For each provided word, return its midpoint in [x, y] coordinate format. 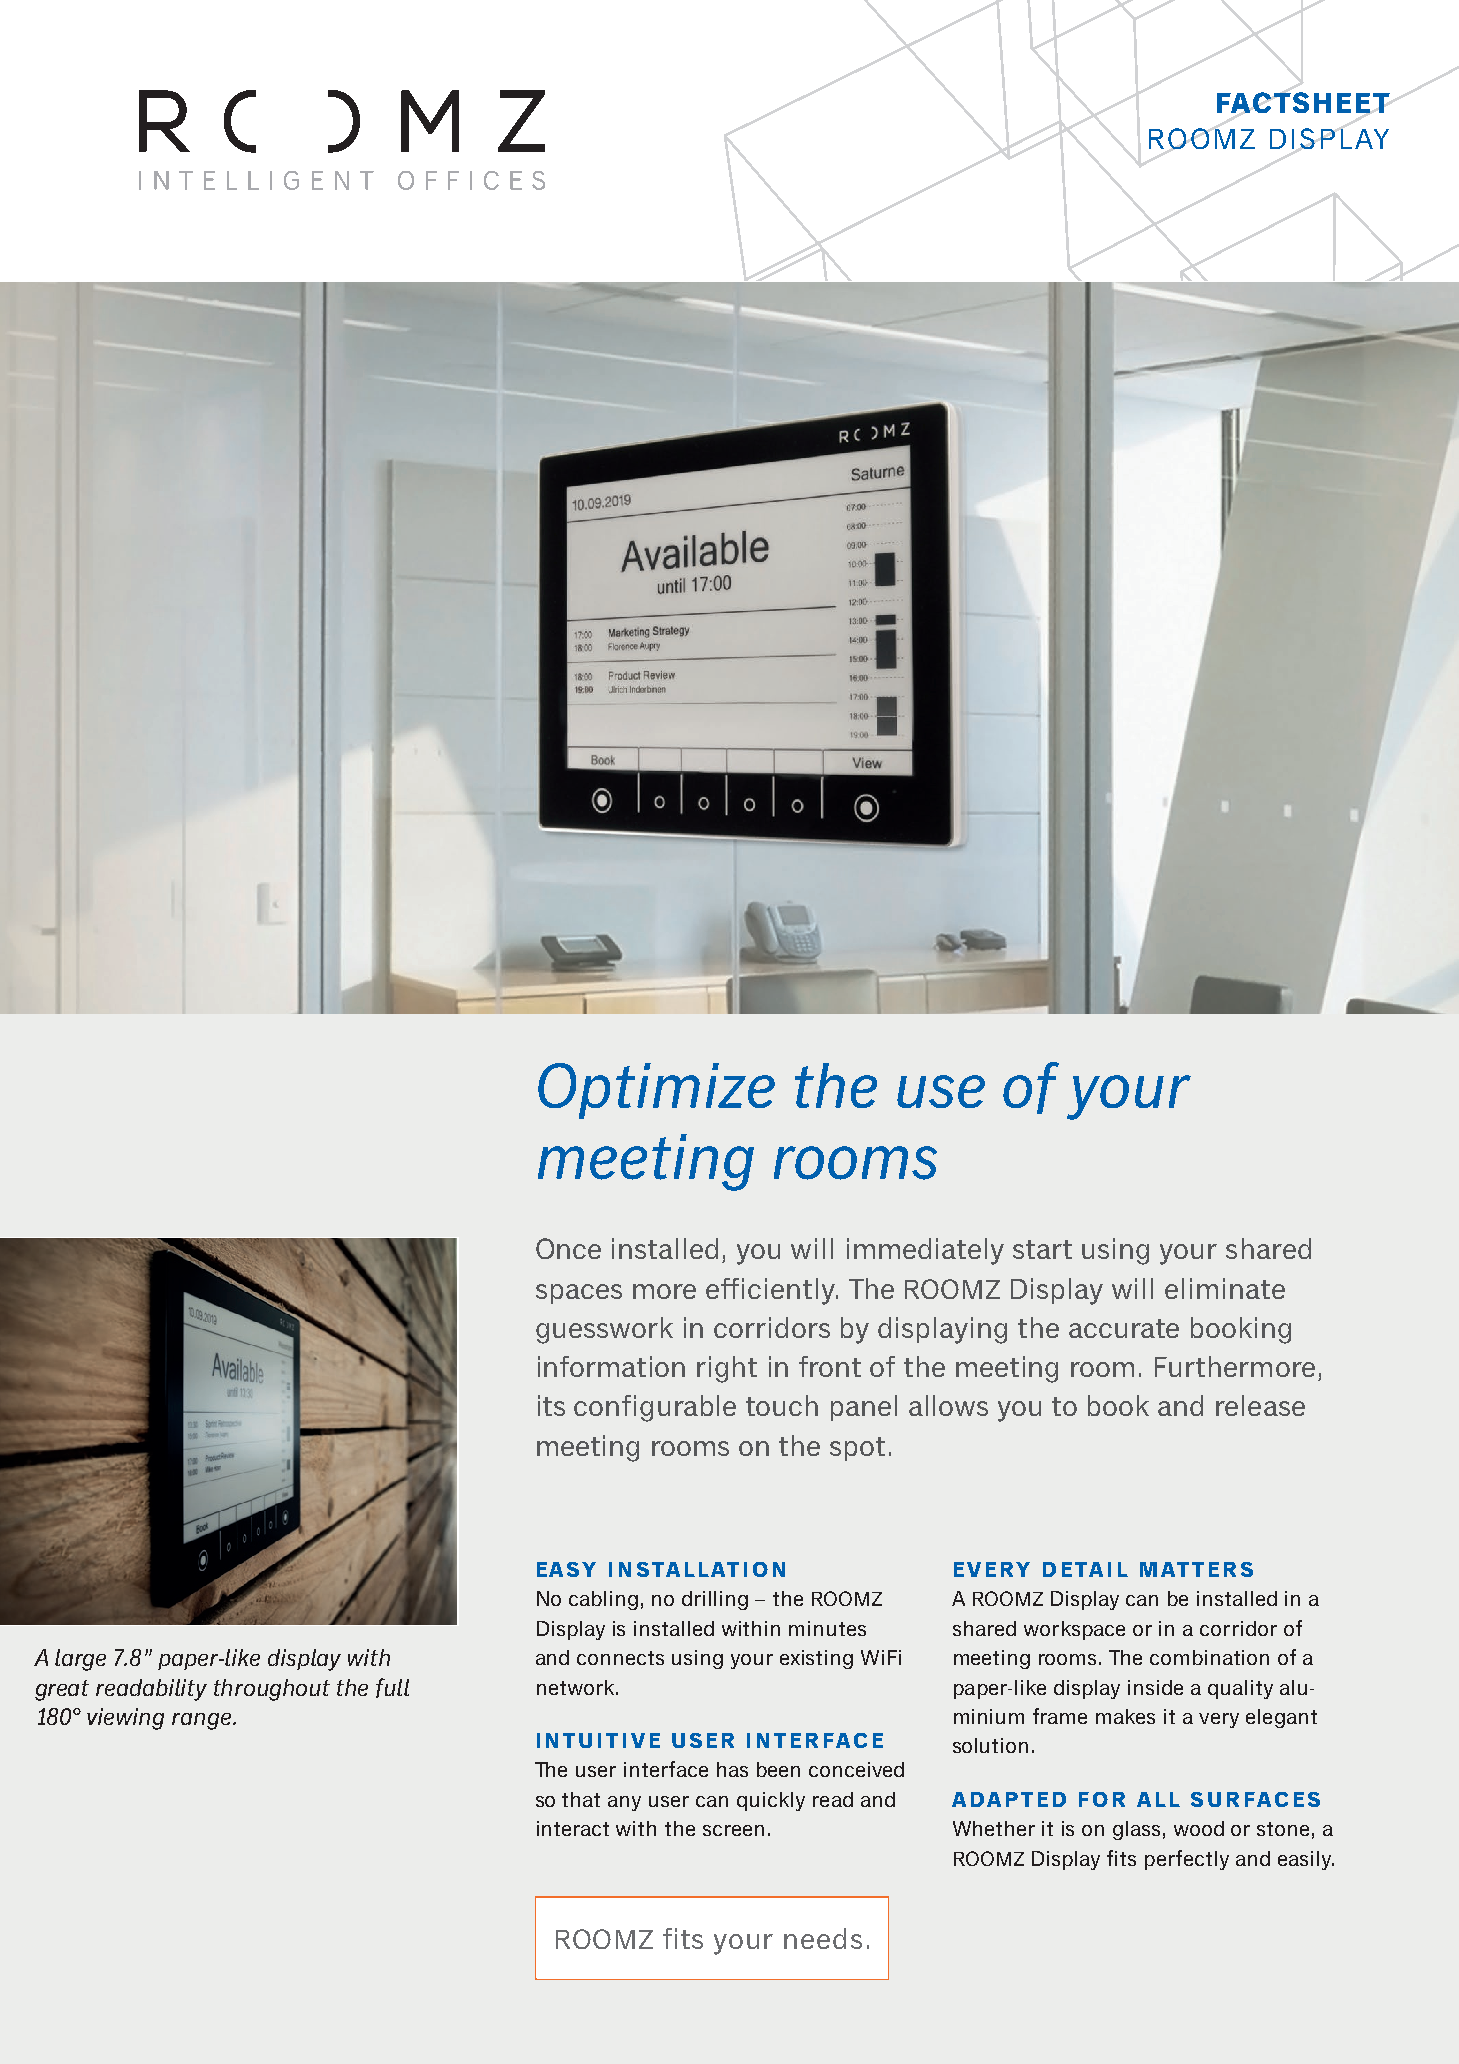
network [577, 1687]
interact [573, 1828]
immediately [925, 1251]
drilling [715, 1600]
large [80, 1660]
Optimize [656, 1091]
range [203, 1721]
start [1042, 1249]
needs [823, 1938]
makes [1125, 1716]
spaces [579, 1294]
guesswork [604, 1330]
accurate [1124, 1328]
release [1260, 1405]
